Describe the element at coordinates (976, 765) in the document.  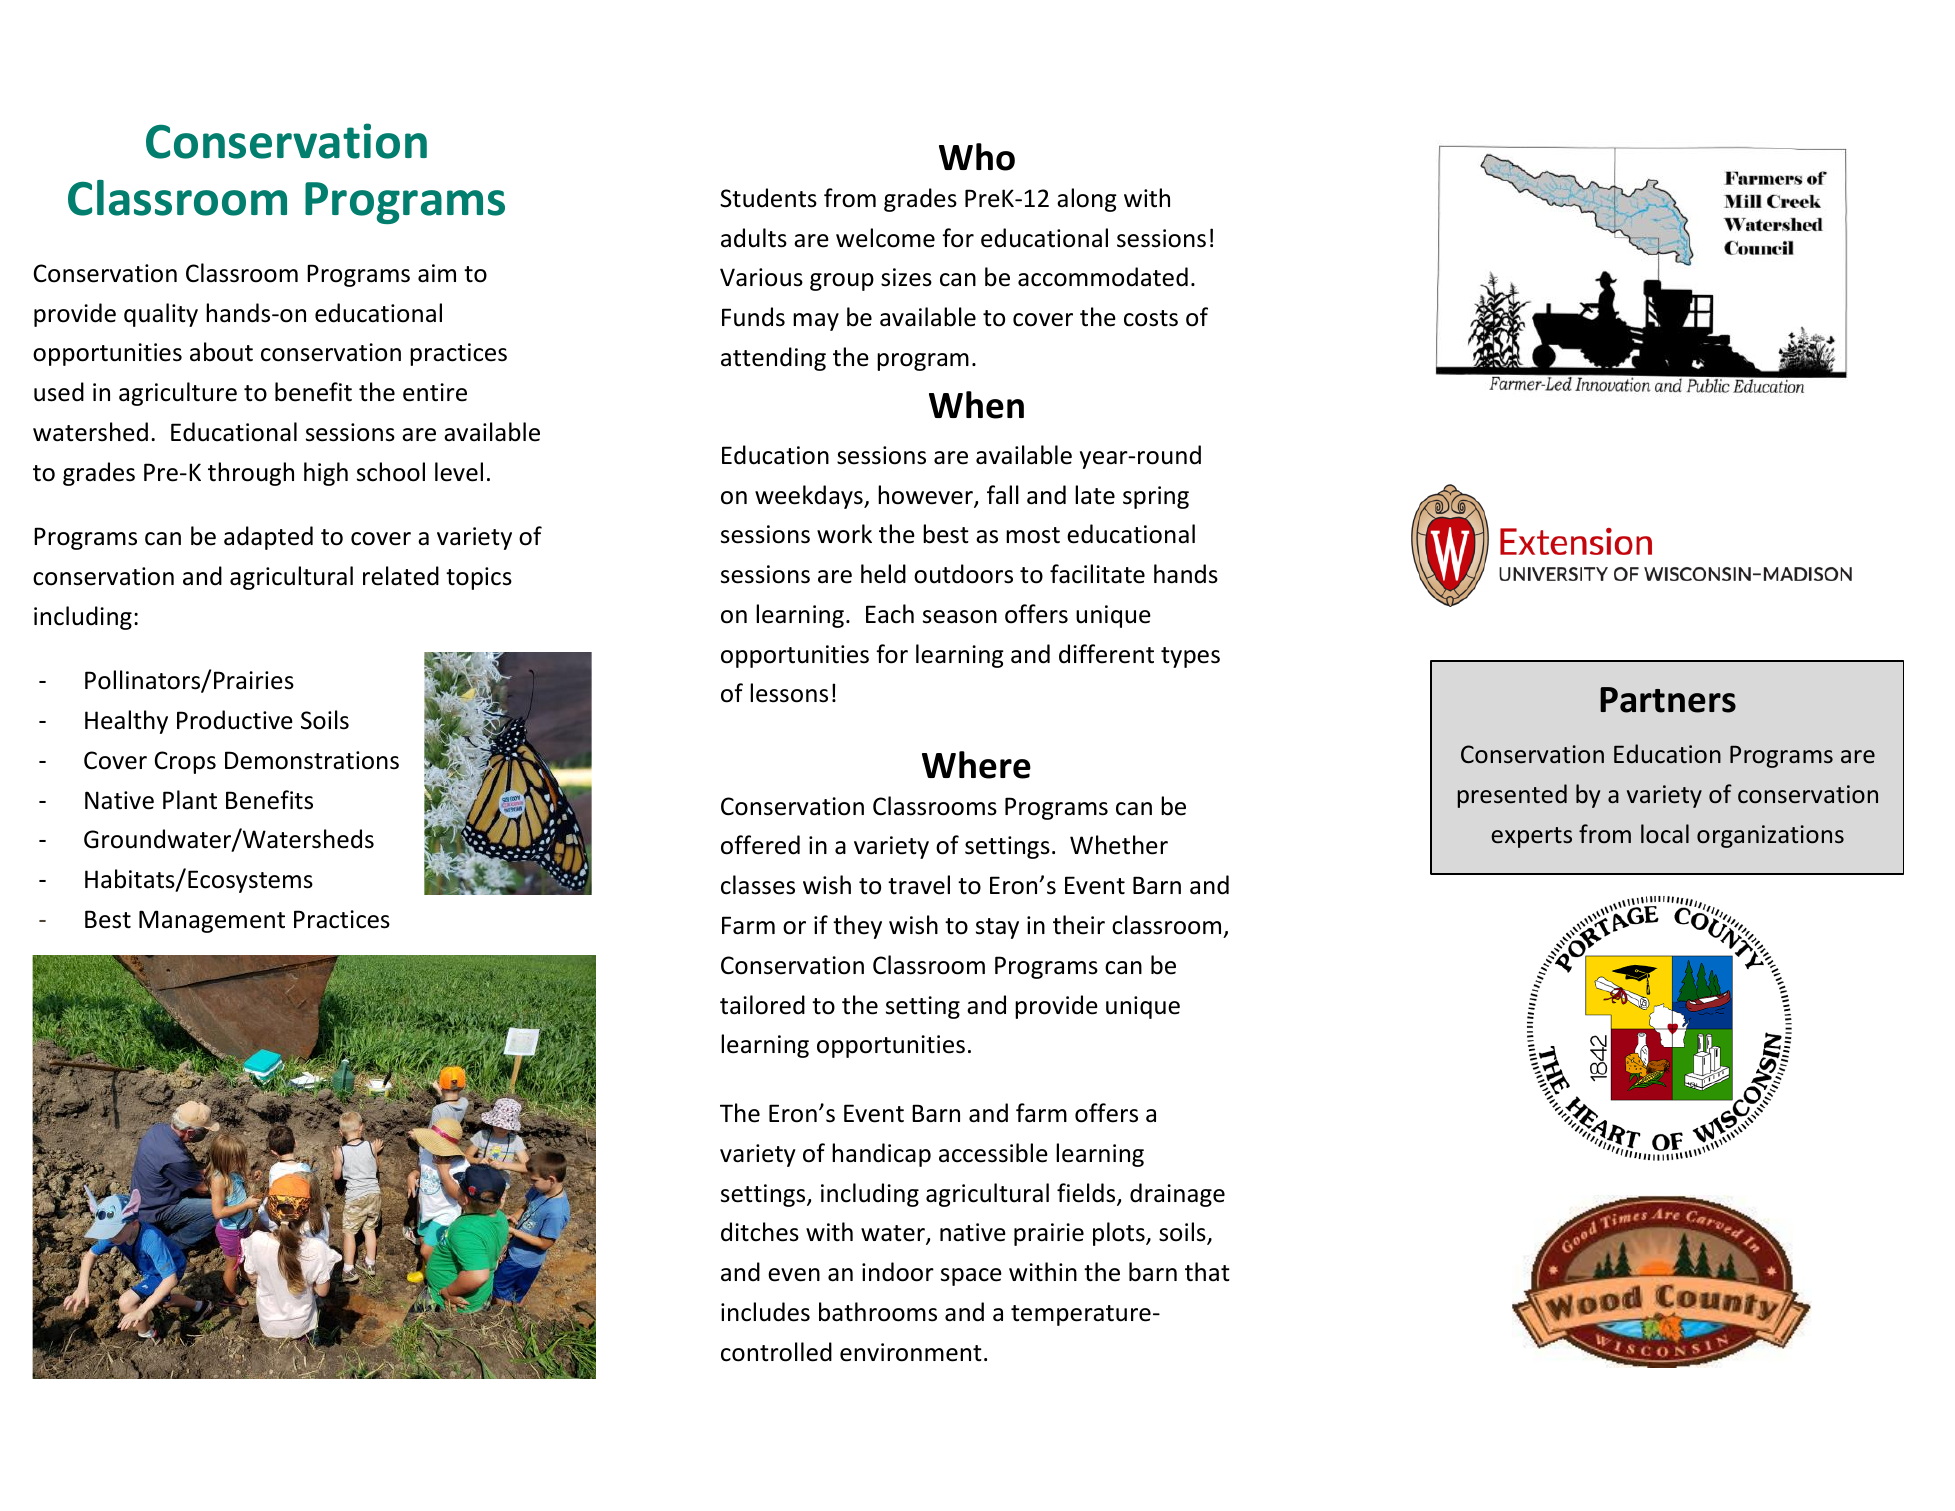
I see `Where` at that location.
